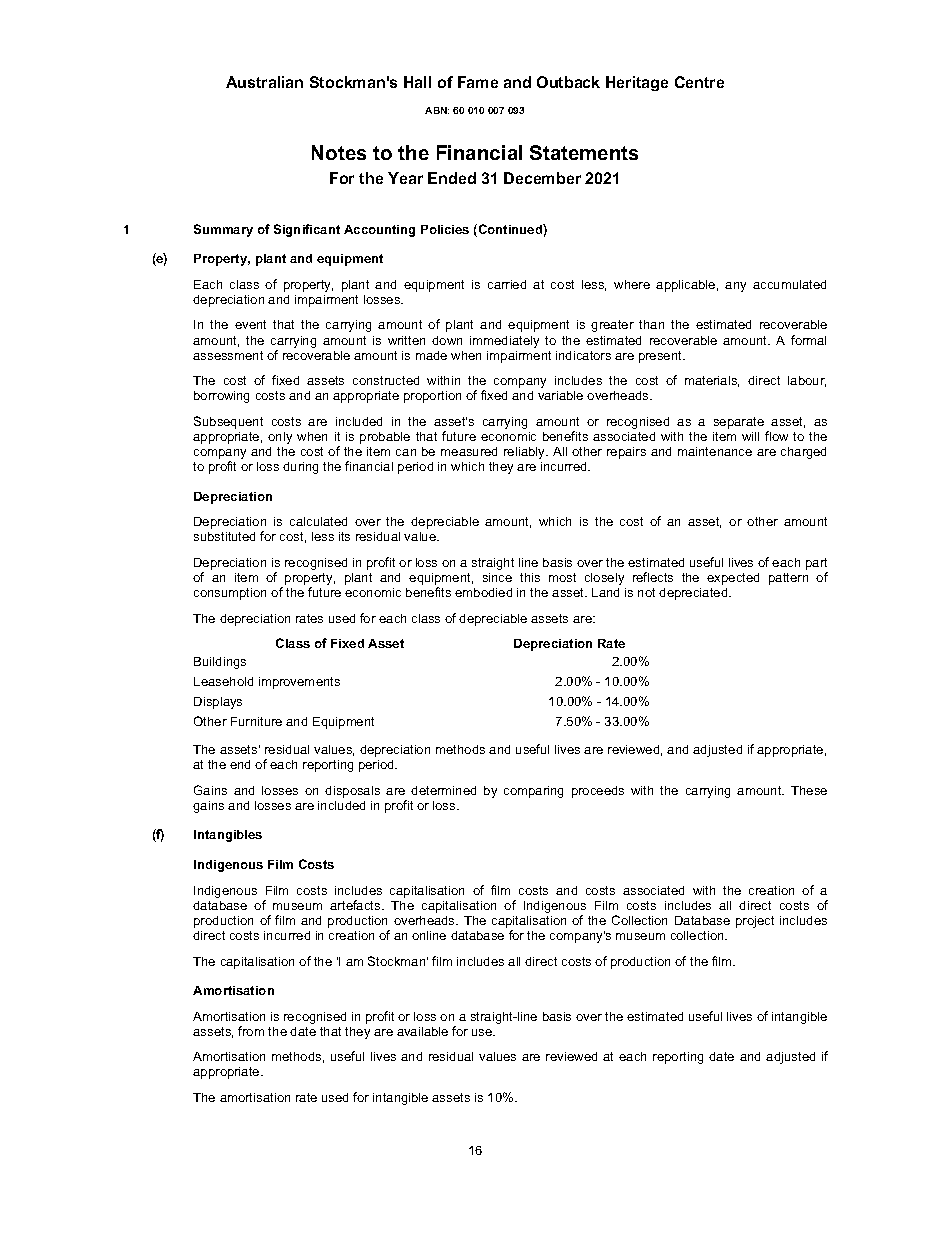 This screenshot has width=952, height=1233. What do you see at coordinates (478, 82) in the screenshot?
I see `Fame` at bounding box center [478, 82].
